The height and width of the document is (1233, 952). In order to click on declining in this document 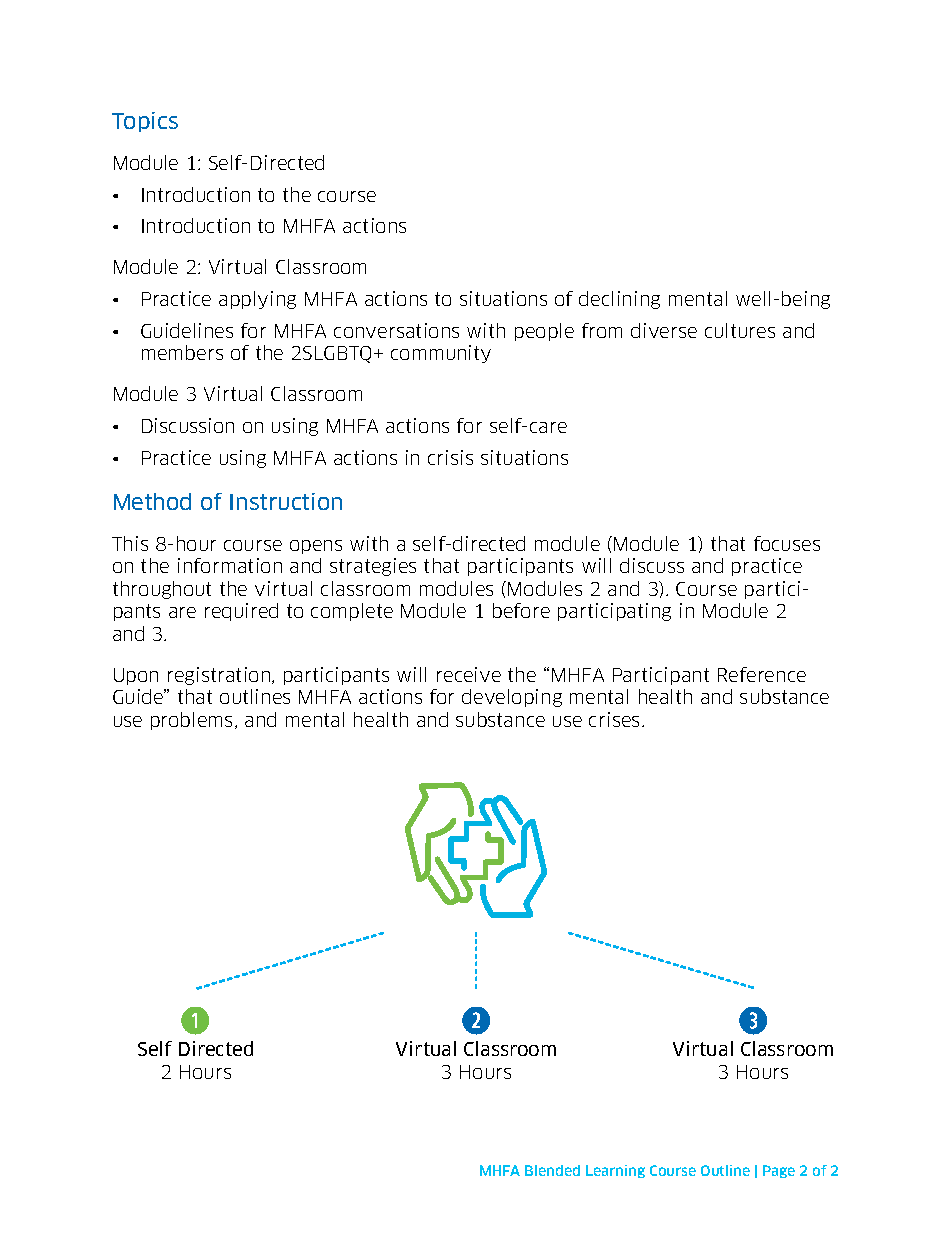, I will do `click(619, 300)`.
